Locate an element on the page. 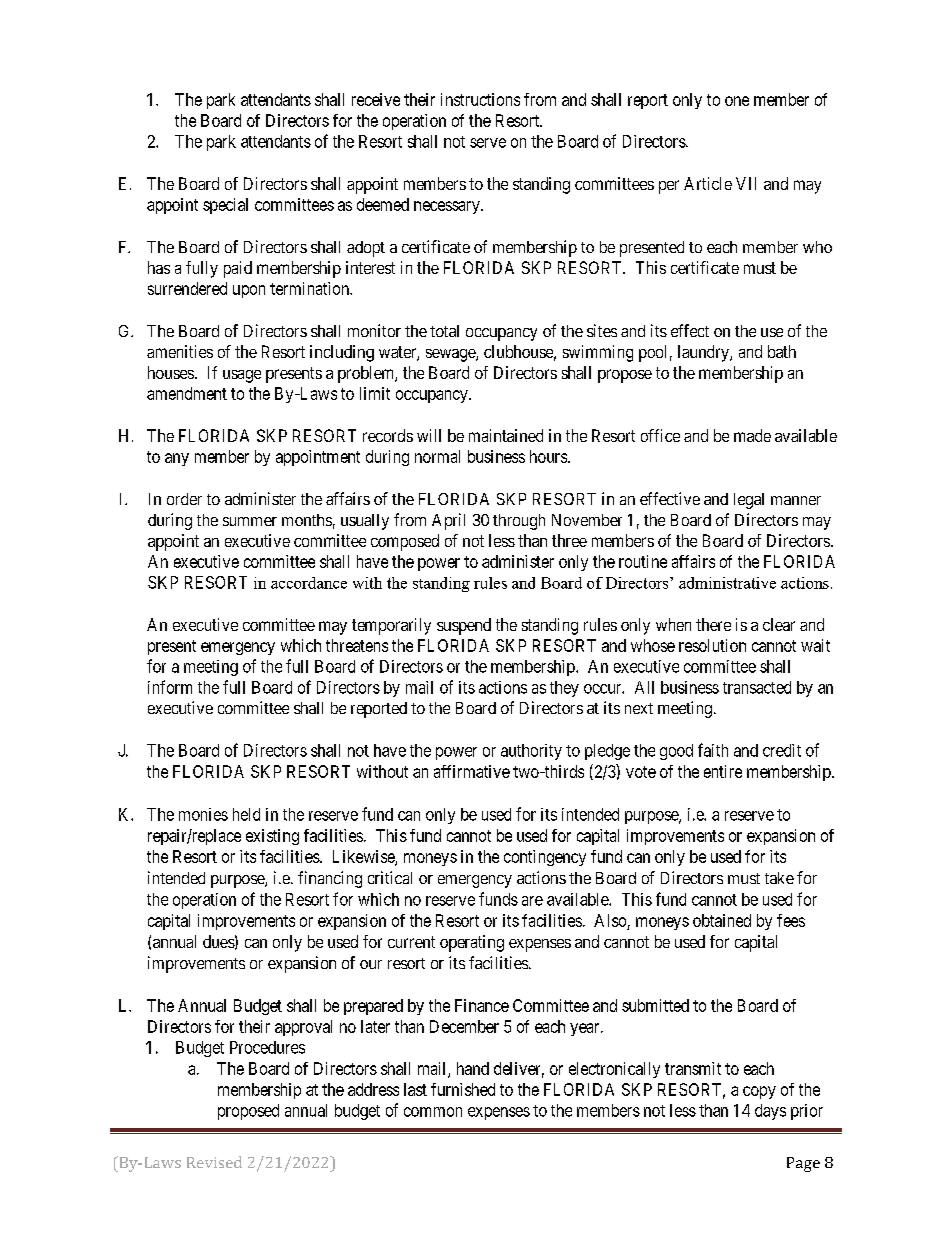 The width and height of the page is (952, 1233). instructions is located at coordinates (480, 99).
